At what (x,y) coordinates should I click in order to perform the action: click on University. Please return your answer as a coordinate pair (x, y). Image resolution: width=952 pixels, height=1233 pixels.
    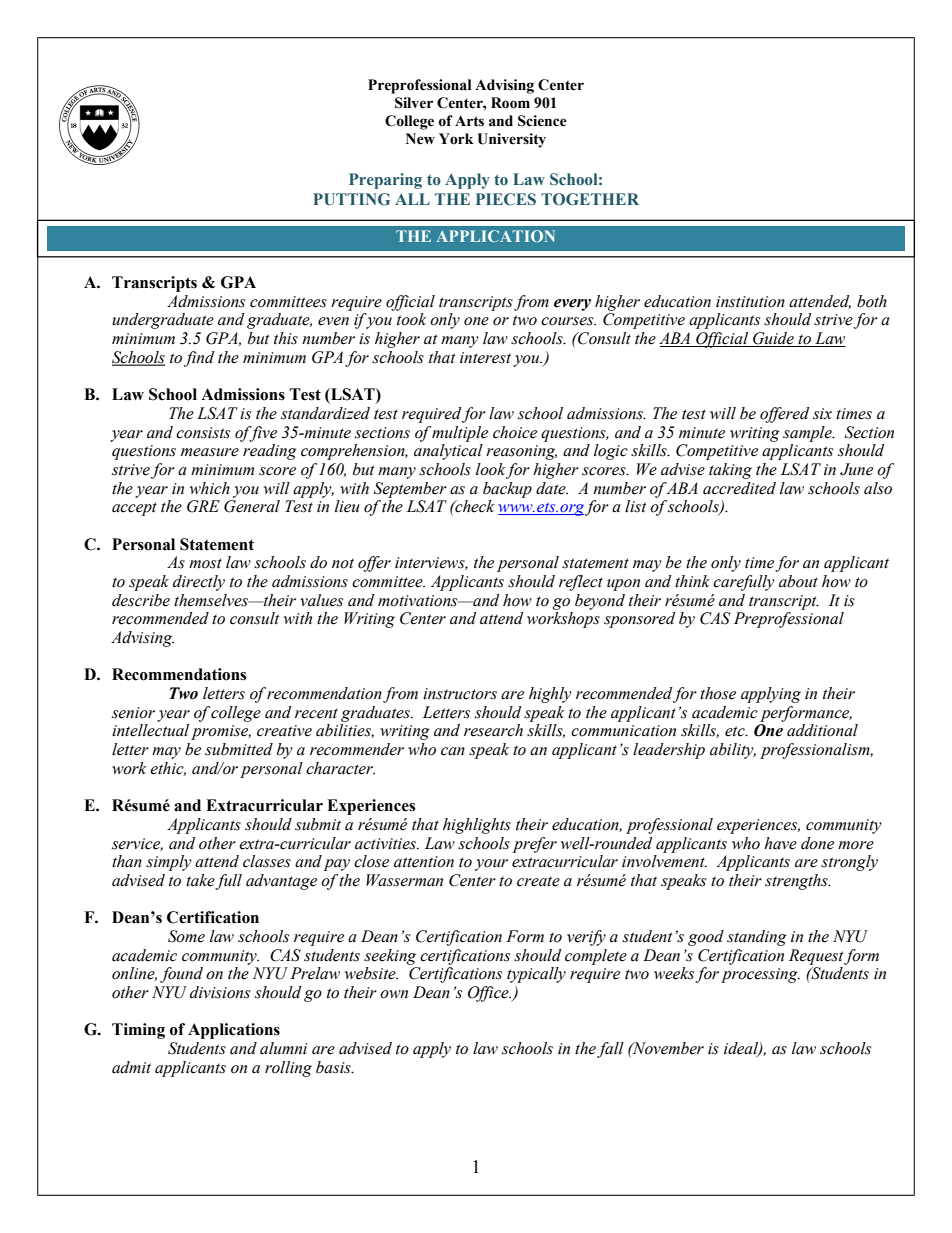
    Looking at the image, I should click on (511, 140).
